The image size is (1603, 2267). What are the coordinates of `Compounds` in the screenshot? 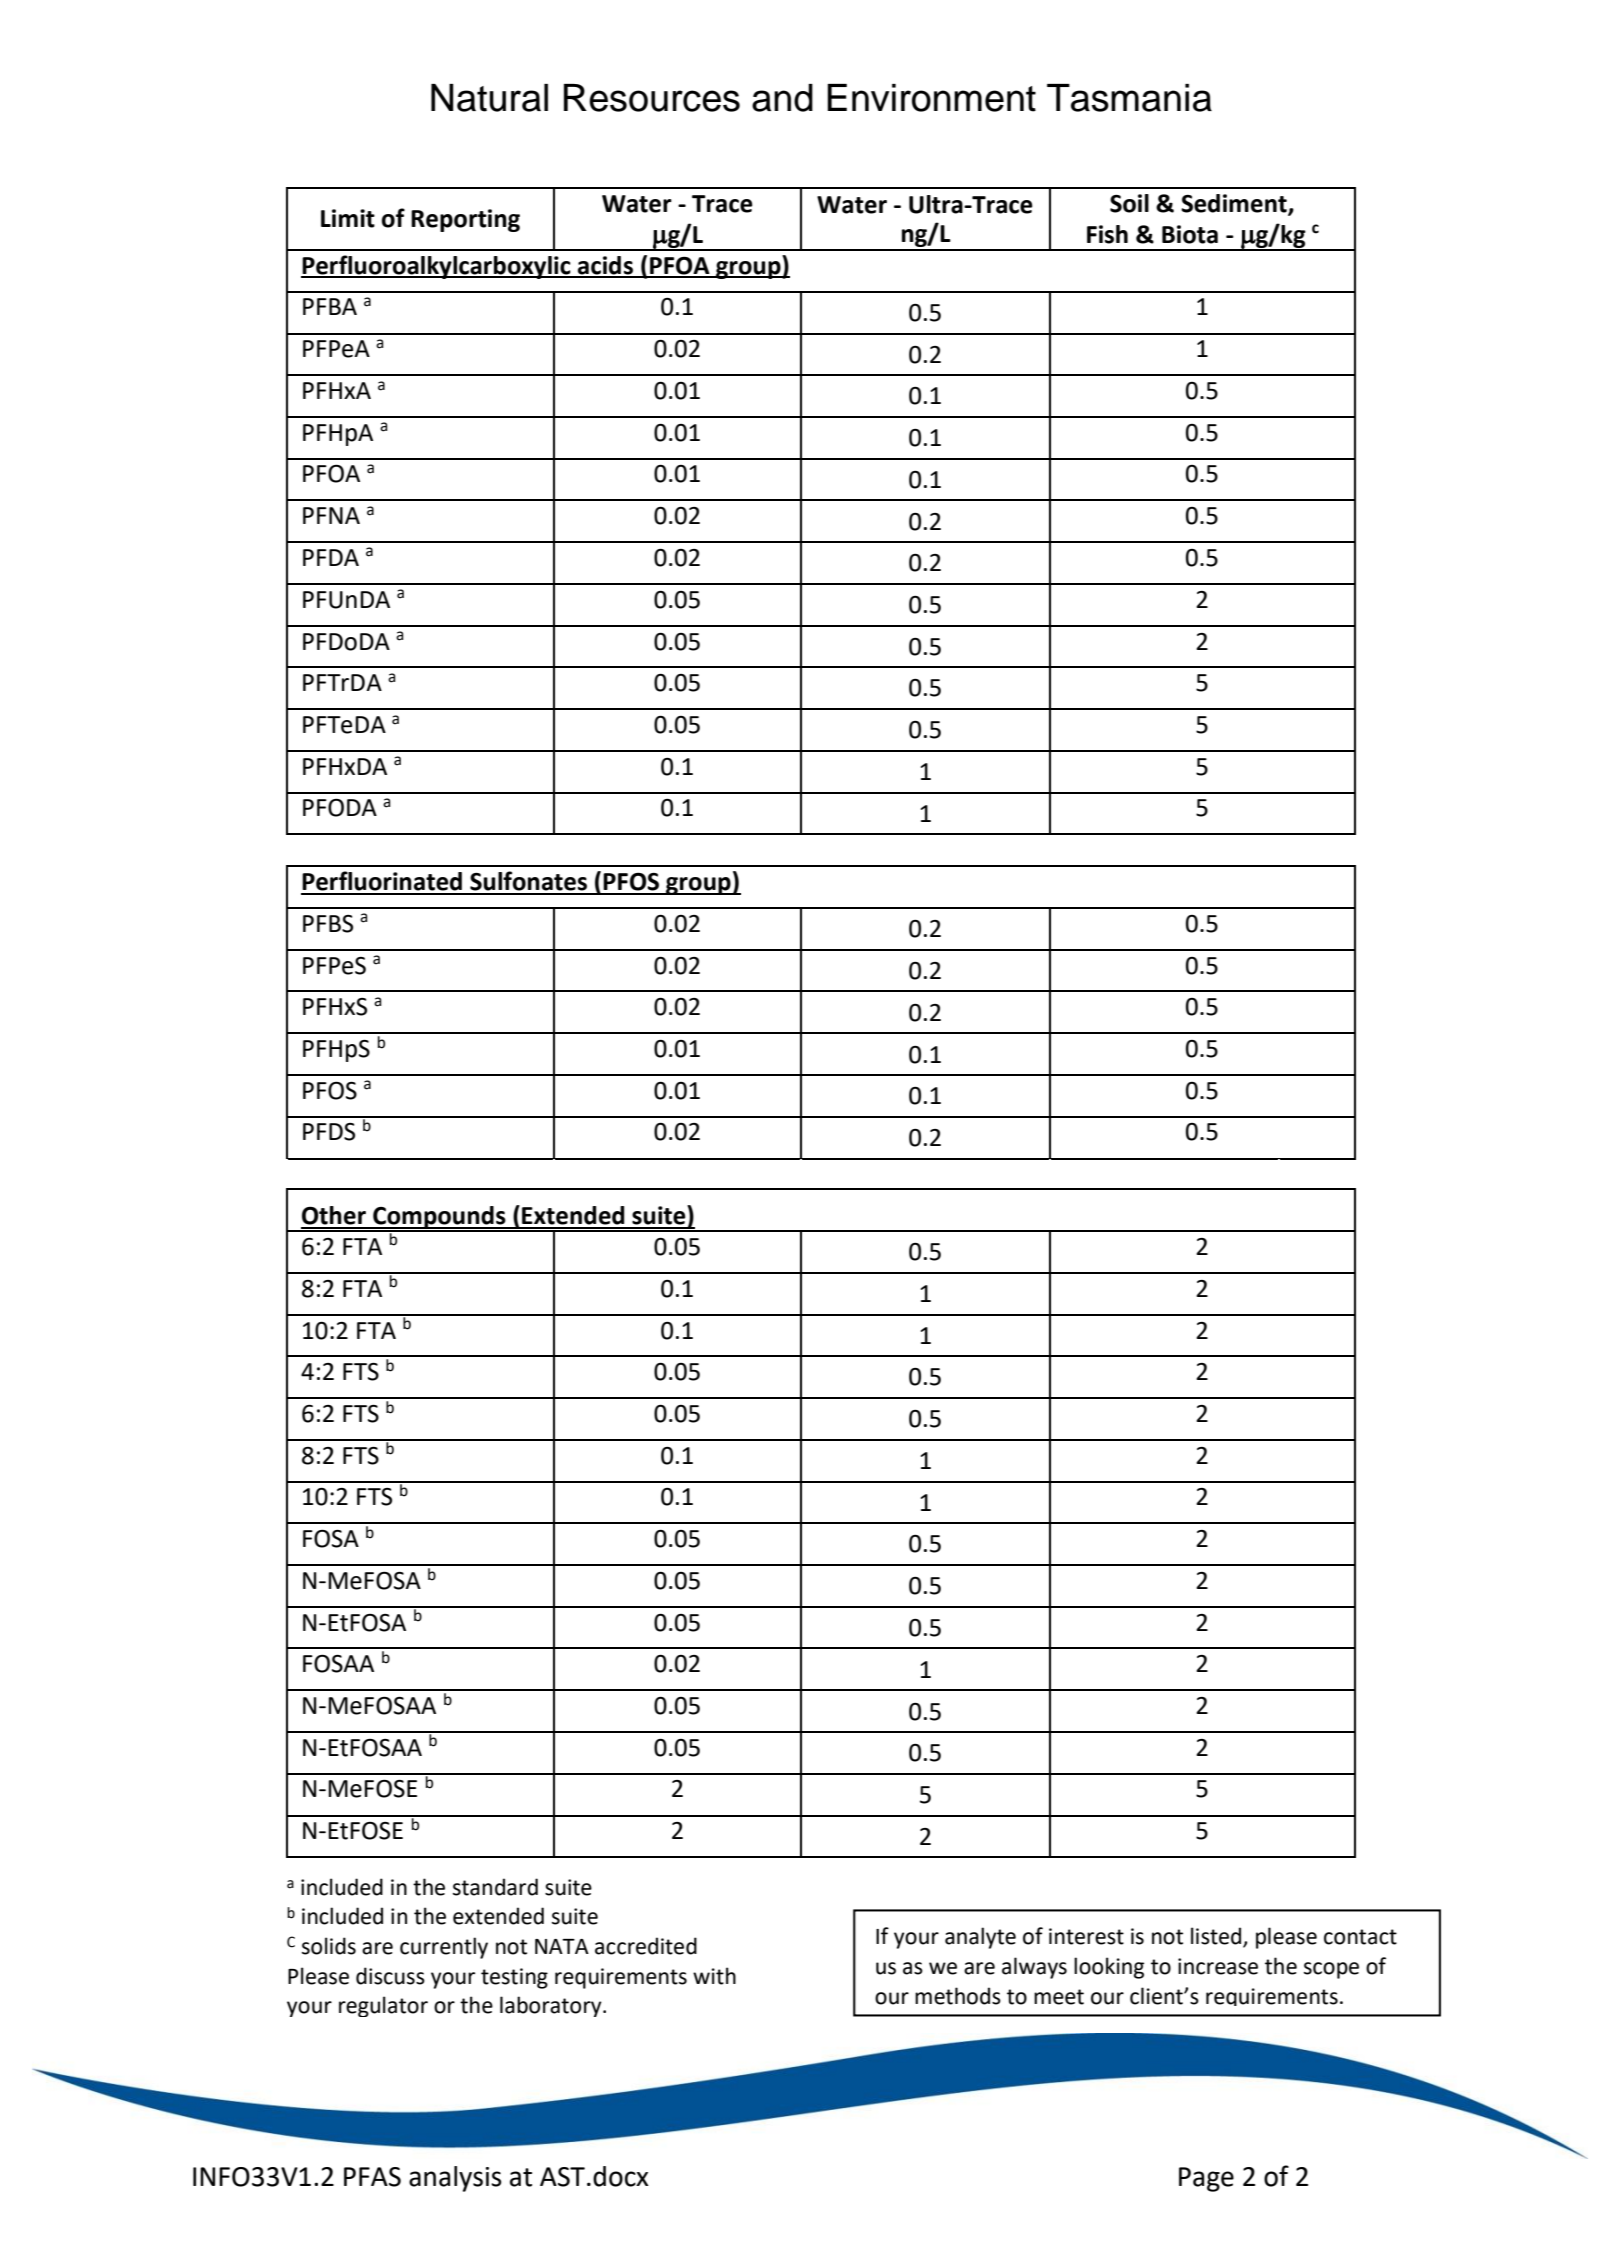 It's located at (439, 1218).
